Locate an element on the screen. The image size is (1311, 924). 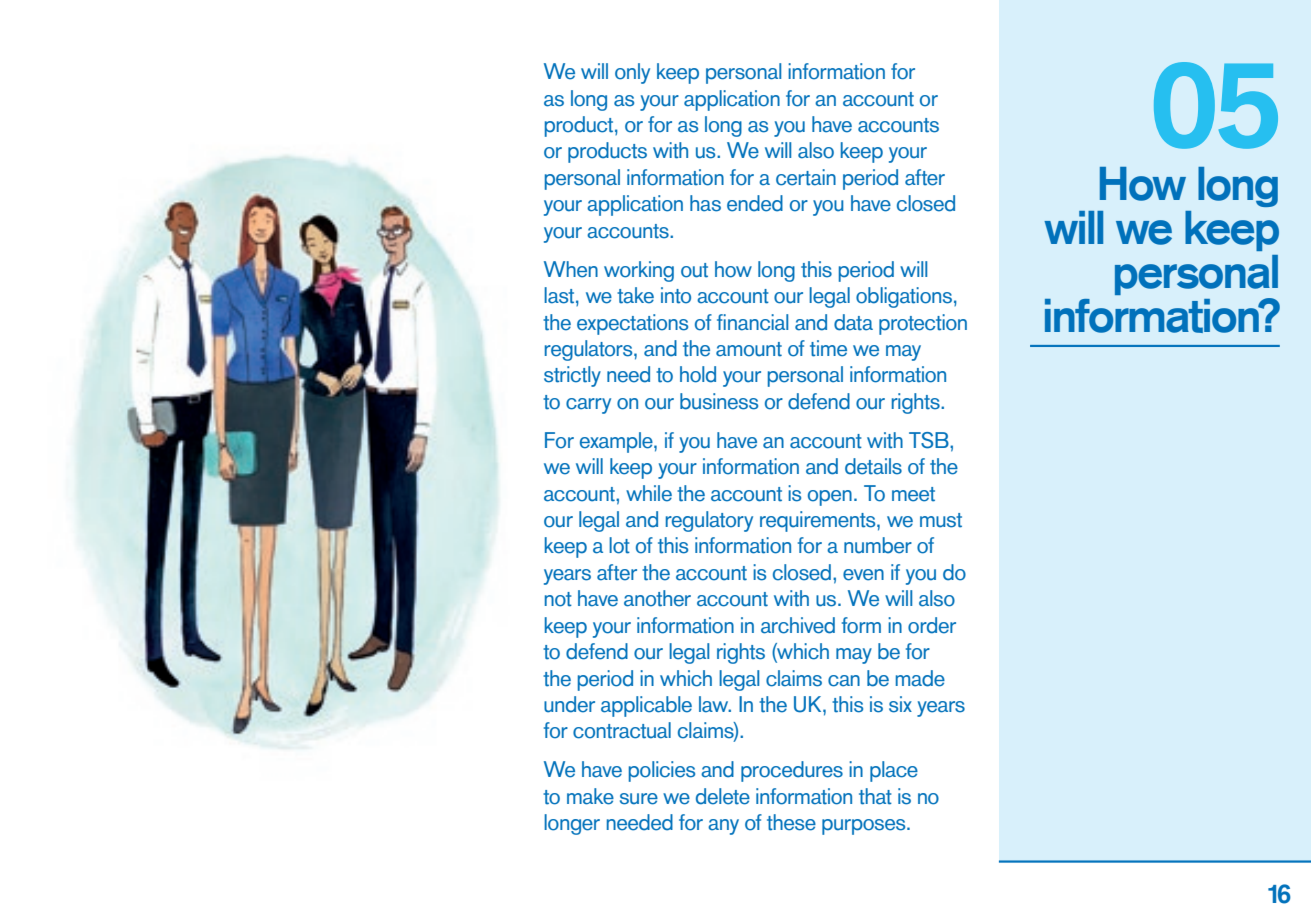
business is located at coordinates (719, 401).
